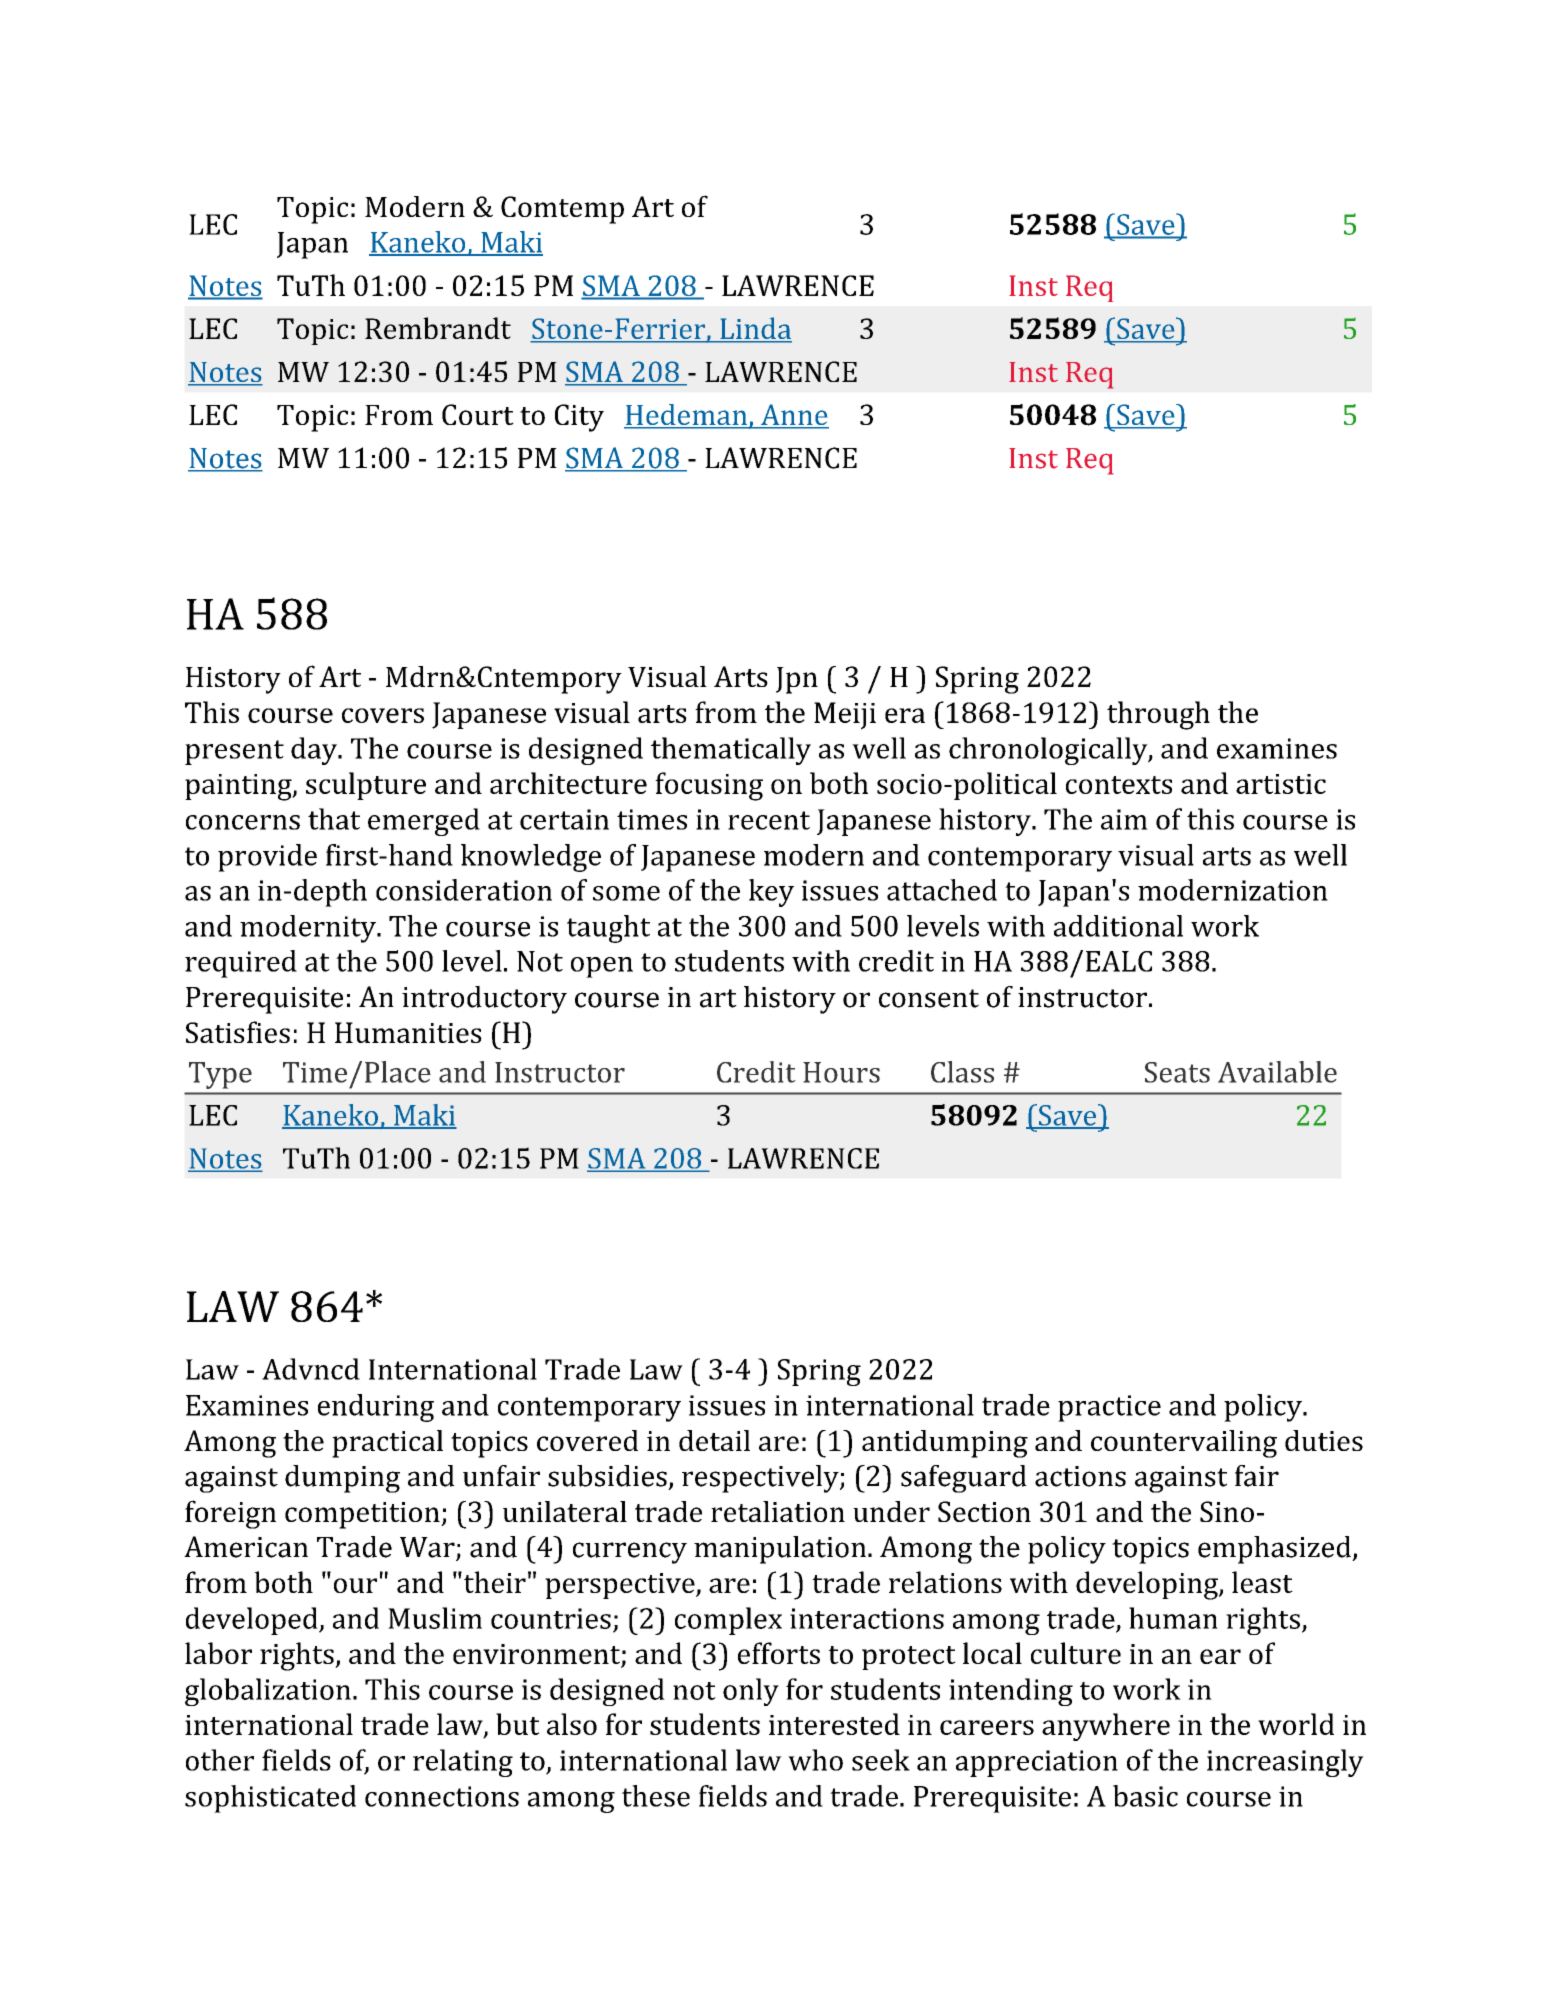 Image resolution: width=1546 pixels, height=2001 pixels. I want to click on Seats, so click(1177, 1072).
